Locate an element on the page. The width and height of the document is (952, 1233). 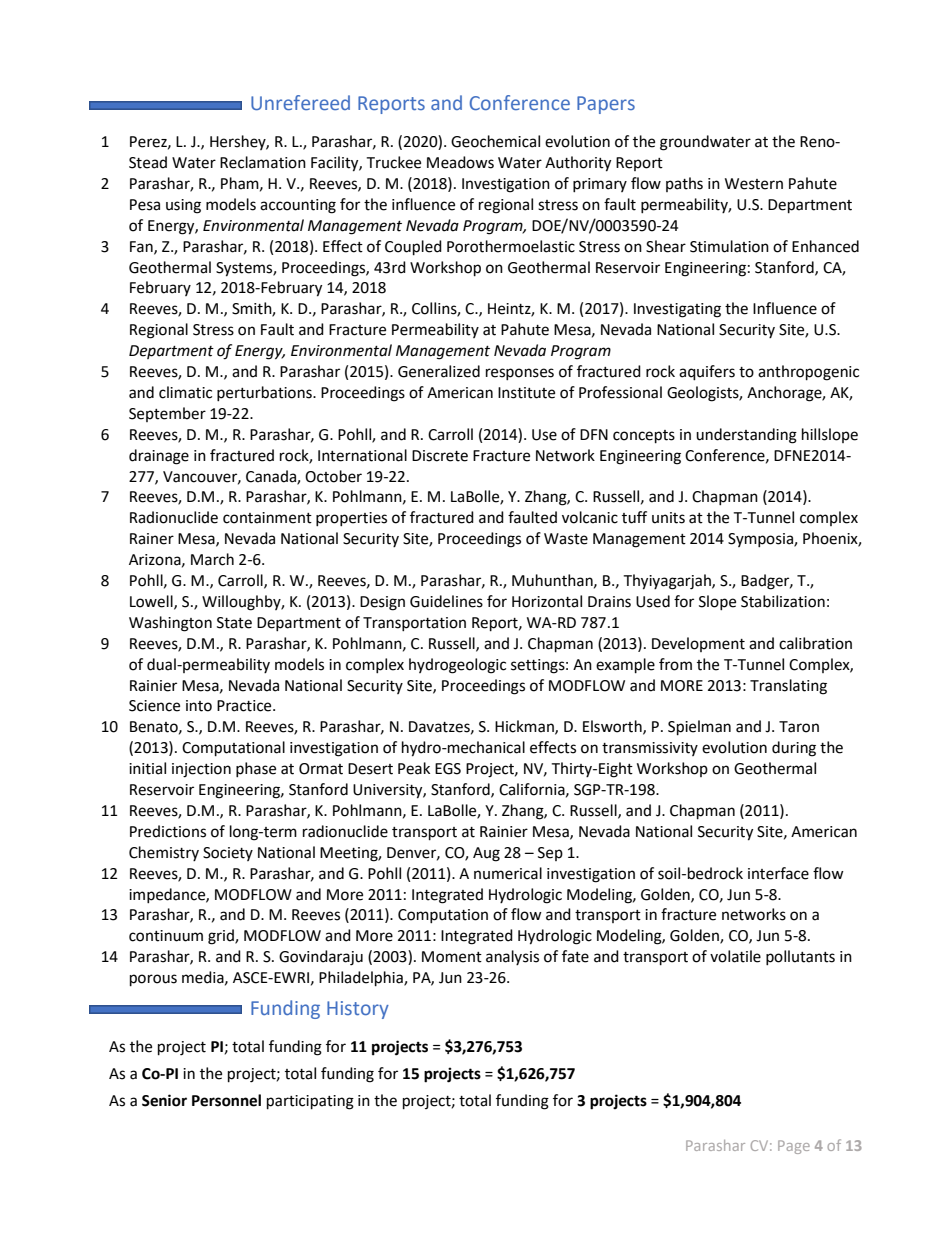
Geochemical is located at coordinates (495, 141).
